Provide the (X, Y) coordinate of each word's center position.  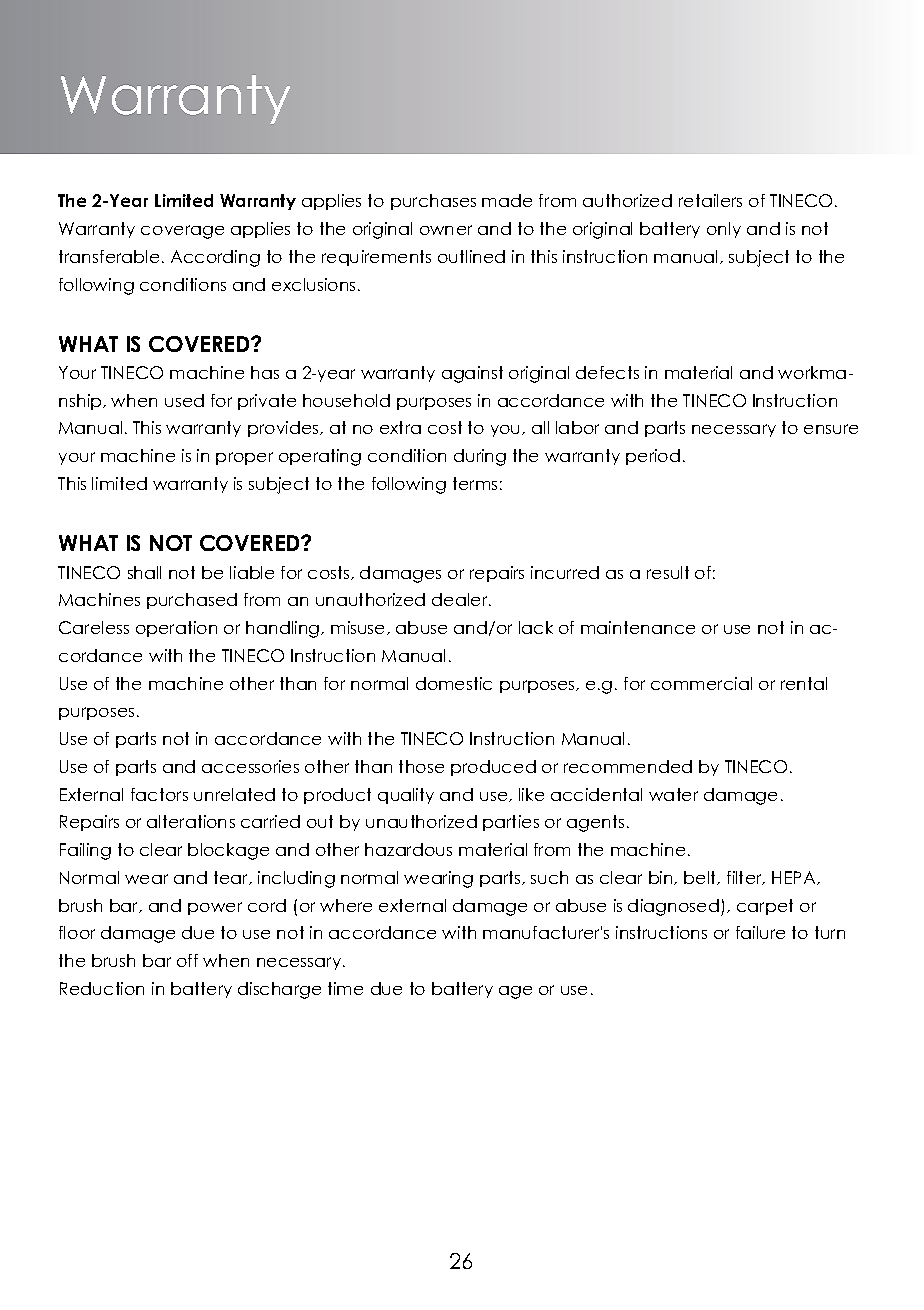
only (724, 230)
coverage (182, 232)
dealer (461, 599)
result (668, 572)
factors (159, 794)
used (184, 400)
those (421, 766)
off (187, 960)
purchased (192, 601)
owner (446, 230)
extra (400, 427)
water (673, 794)
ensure (831, 429)
